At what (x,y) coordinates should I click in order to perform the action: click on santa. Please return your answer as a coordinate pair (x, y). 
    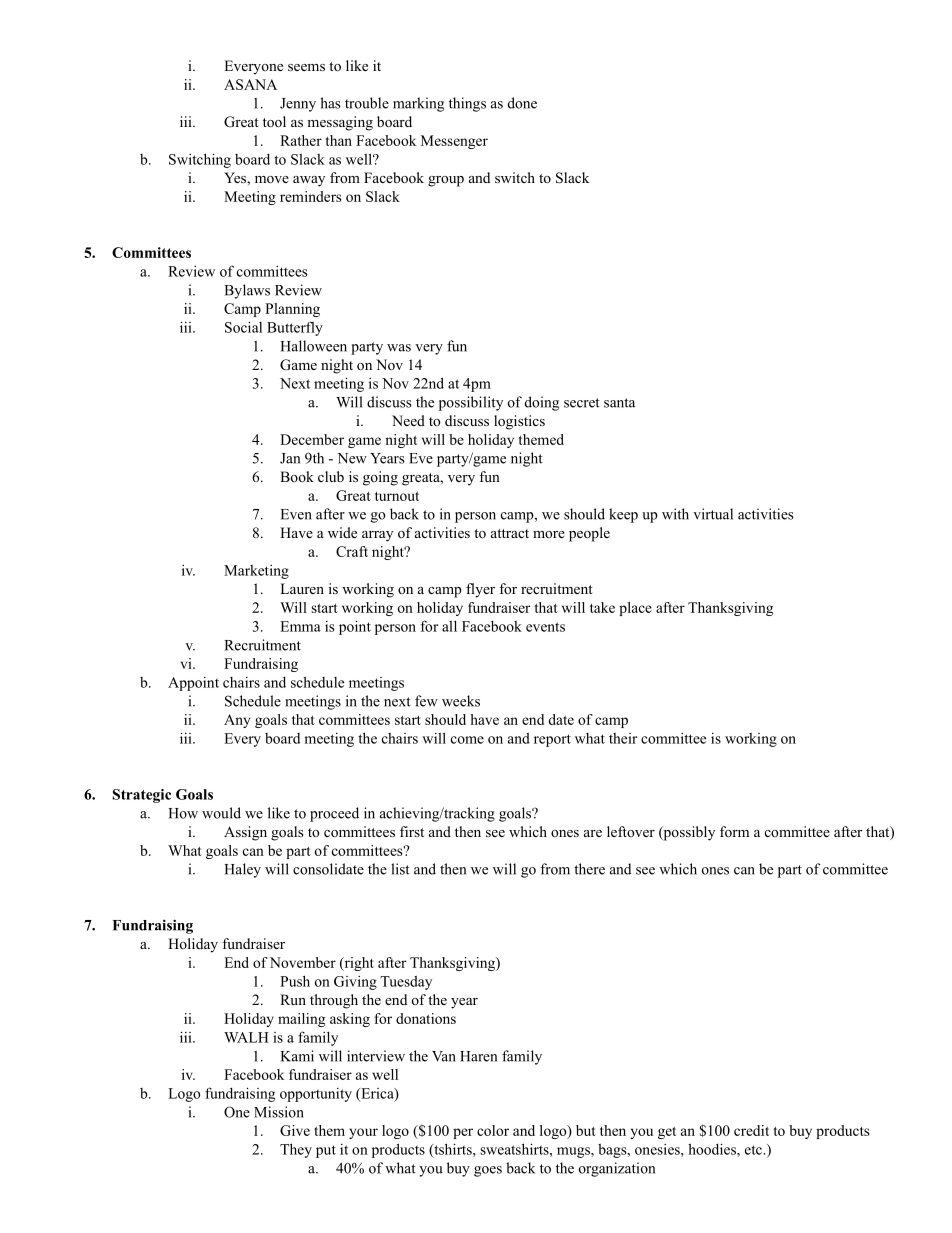
    Looking at the image, I should click on (619, 403).
